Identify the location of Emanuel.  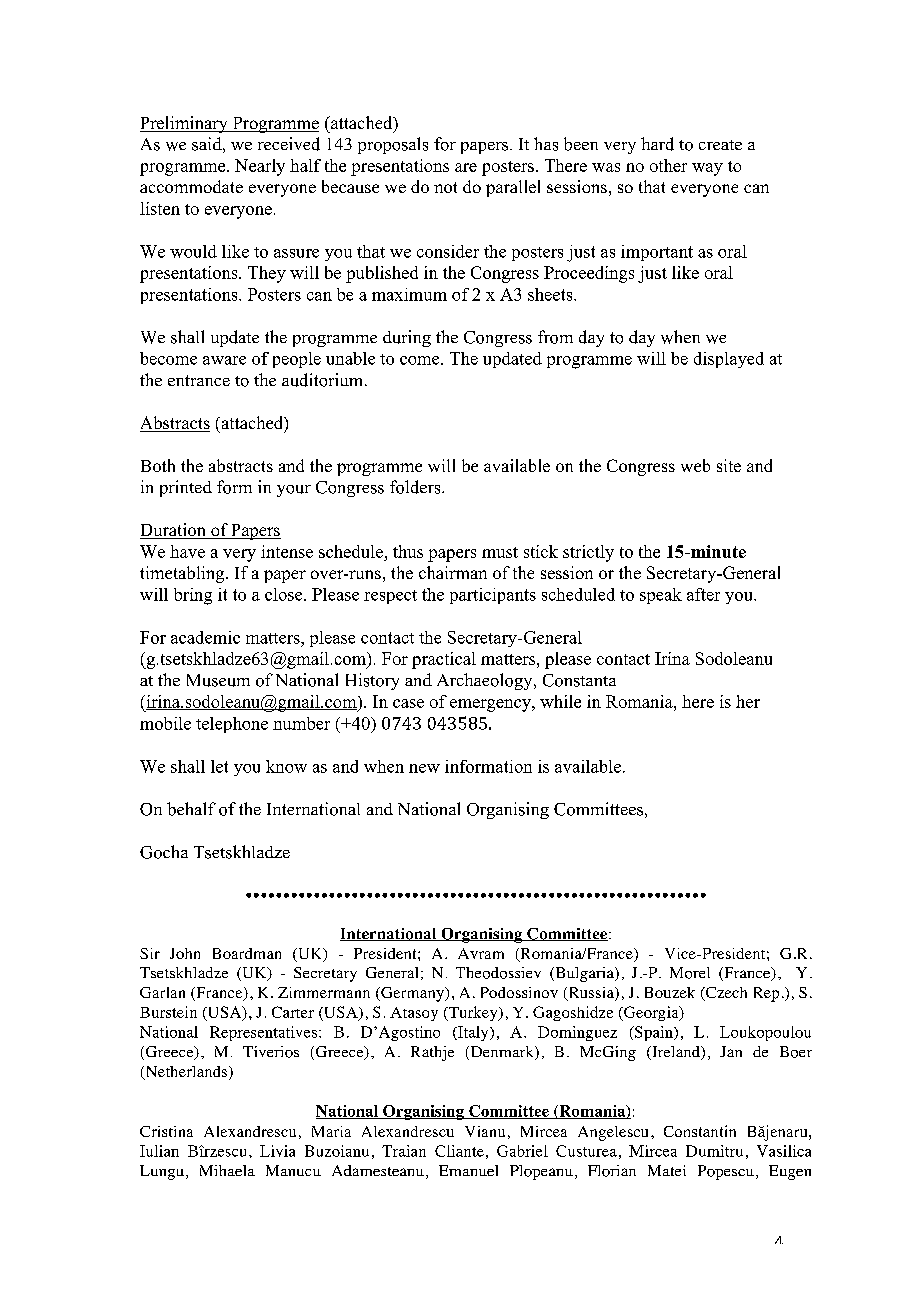
(468, 1170).
